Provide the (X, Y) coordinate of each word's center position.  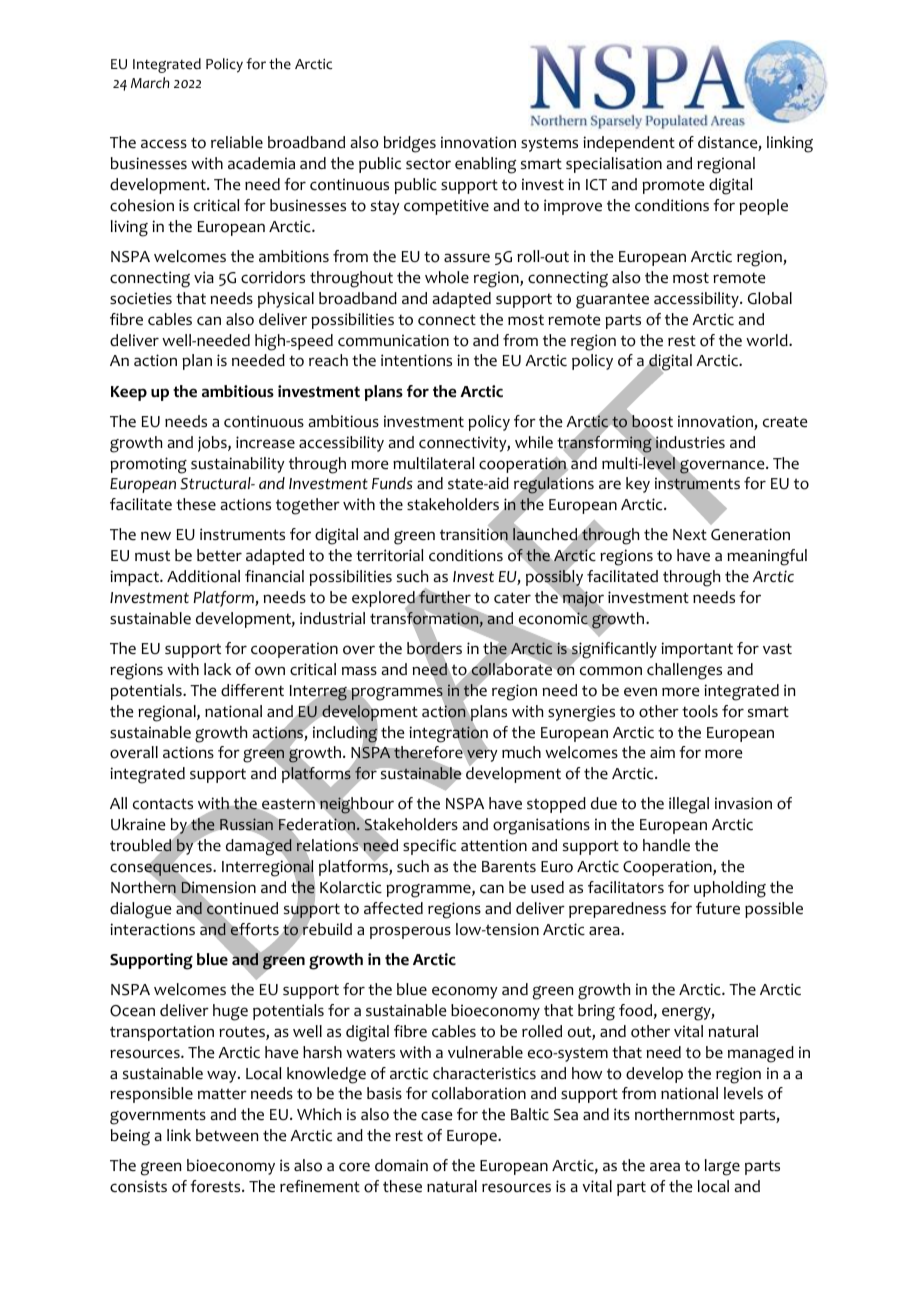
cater (512, 598)
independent (629, 144)
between (227, 1135)
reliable (237, 142)
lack (218, 669)
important (697, 650)
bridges (410, 144)
